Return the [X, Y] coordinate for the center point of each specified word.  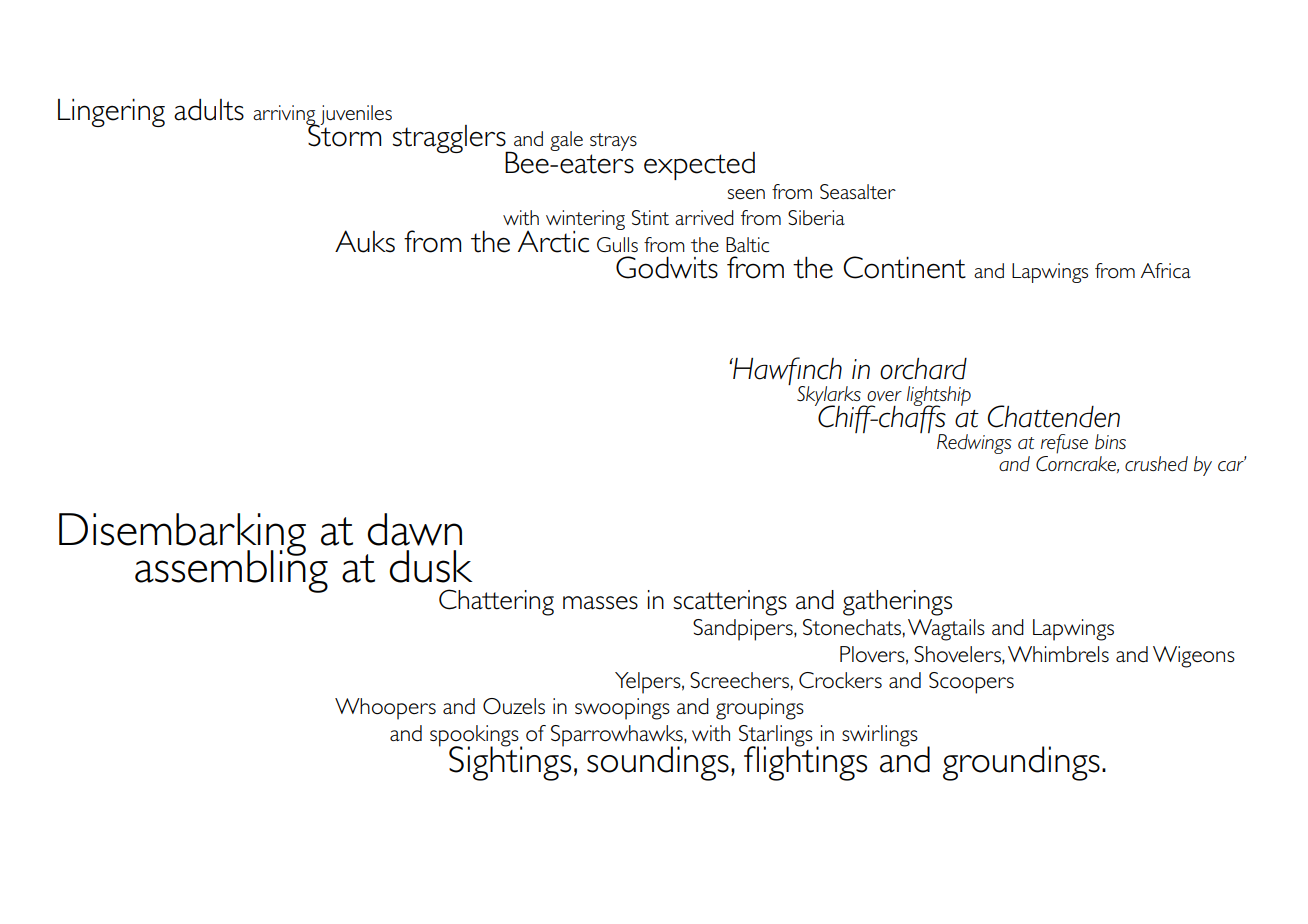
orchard [923, 369]
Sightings [510, 762]
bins [1110, 442]
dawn [414, 529]
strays [613, 142]
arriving [285, 116]
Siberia [816, 217]
